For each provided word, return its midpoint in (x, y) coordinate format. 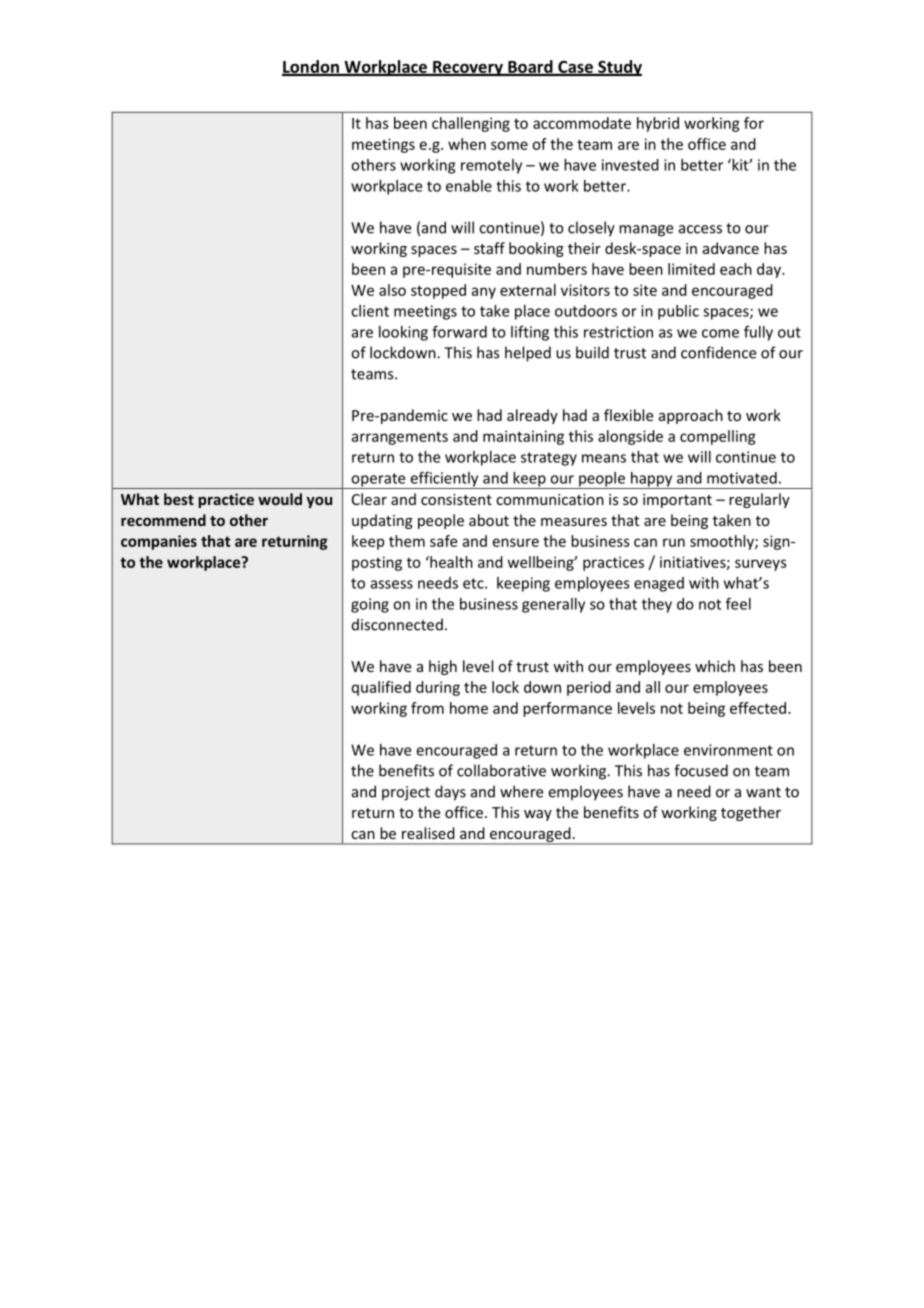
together (751, 813)
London (311, 67)
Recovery (468, 68)
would (280, 499)
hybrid (658, 124)
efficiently (444, 480)
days (450, 793)
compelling (718, 437)
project (406, 793)
